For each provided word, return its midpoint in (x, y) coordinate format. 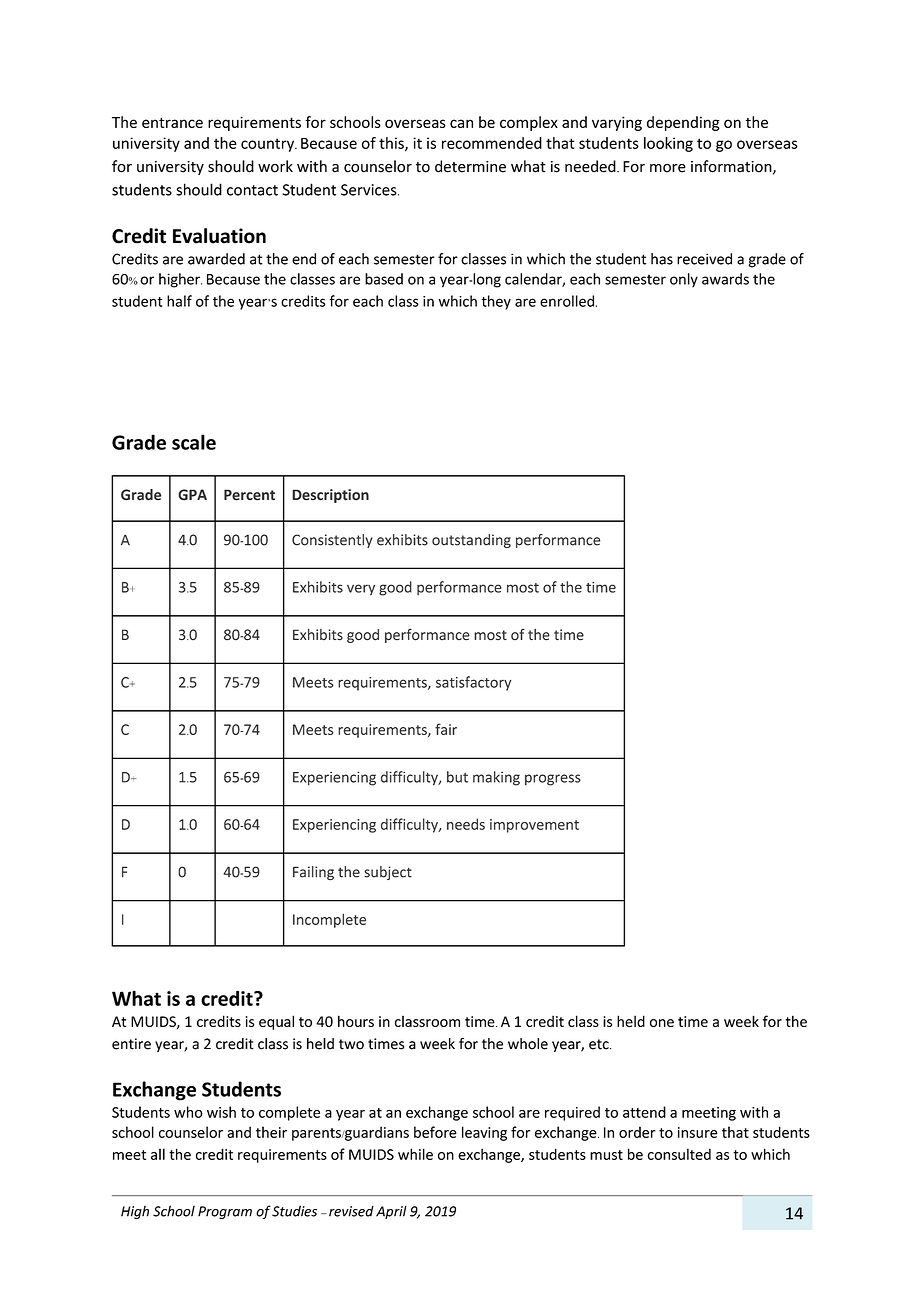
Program (225, 1212)
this (392, 144)
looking (668, 144)
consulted (679, 1154)
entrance (172, 122)
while (415, 1154)
